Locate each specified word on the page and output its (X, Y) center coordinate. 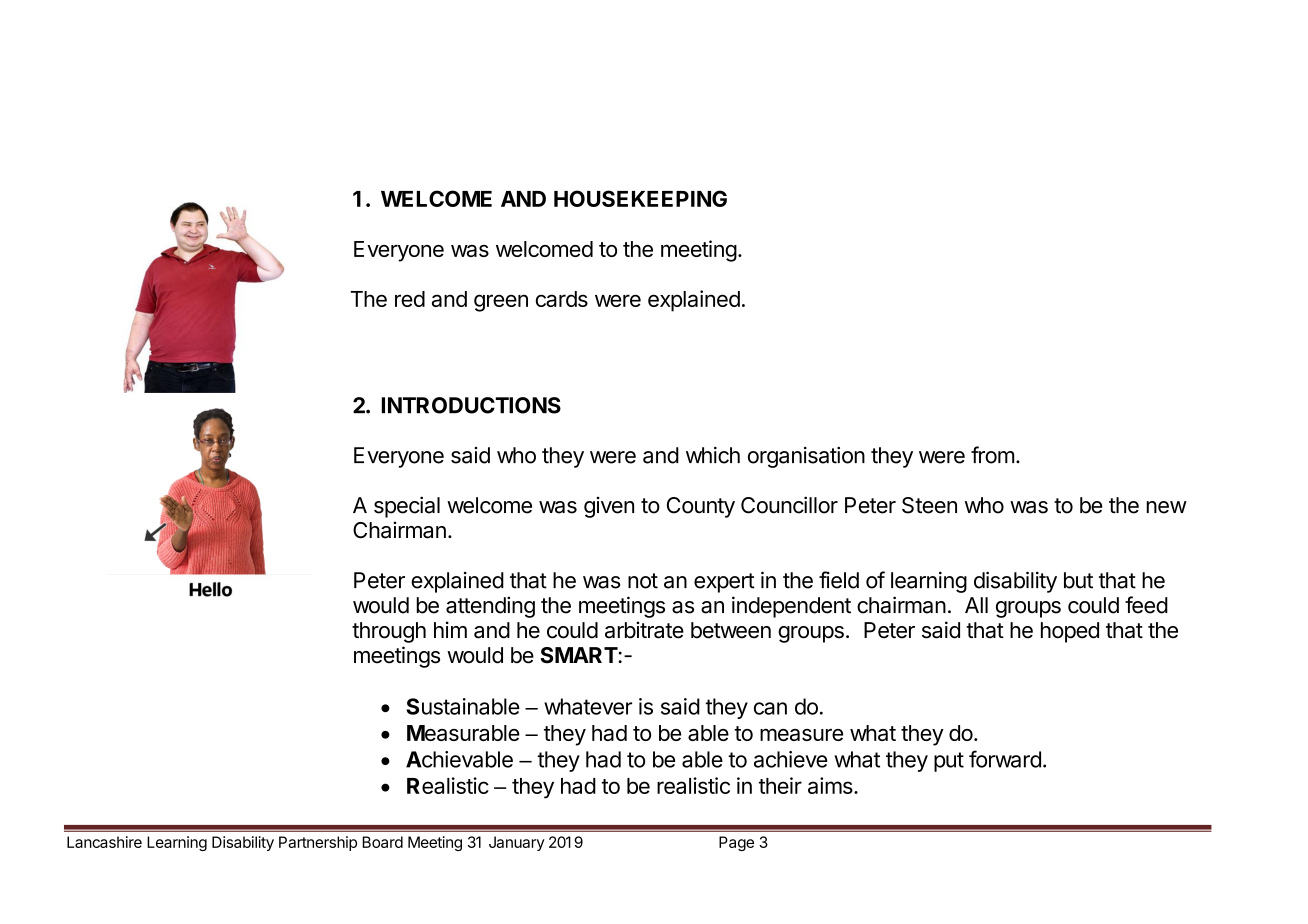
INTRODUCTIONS (471, 405)
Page (736, 843)
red (410, 299)
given (609, 507)
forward (1005, 759)
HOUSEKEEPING (640, 198)
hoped (1070, 632)
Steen (929, 505)
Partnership (318, 843)
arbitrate (644, 630)
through (389, 632)
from (992, 455)
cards (562, 299)
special (407, 507)
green (501, 303)
